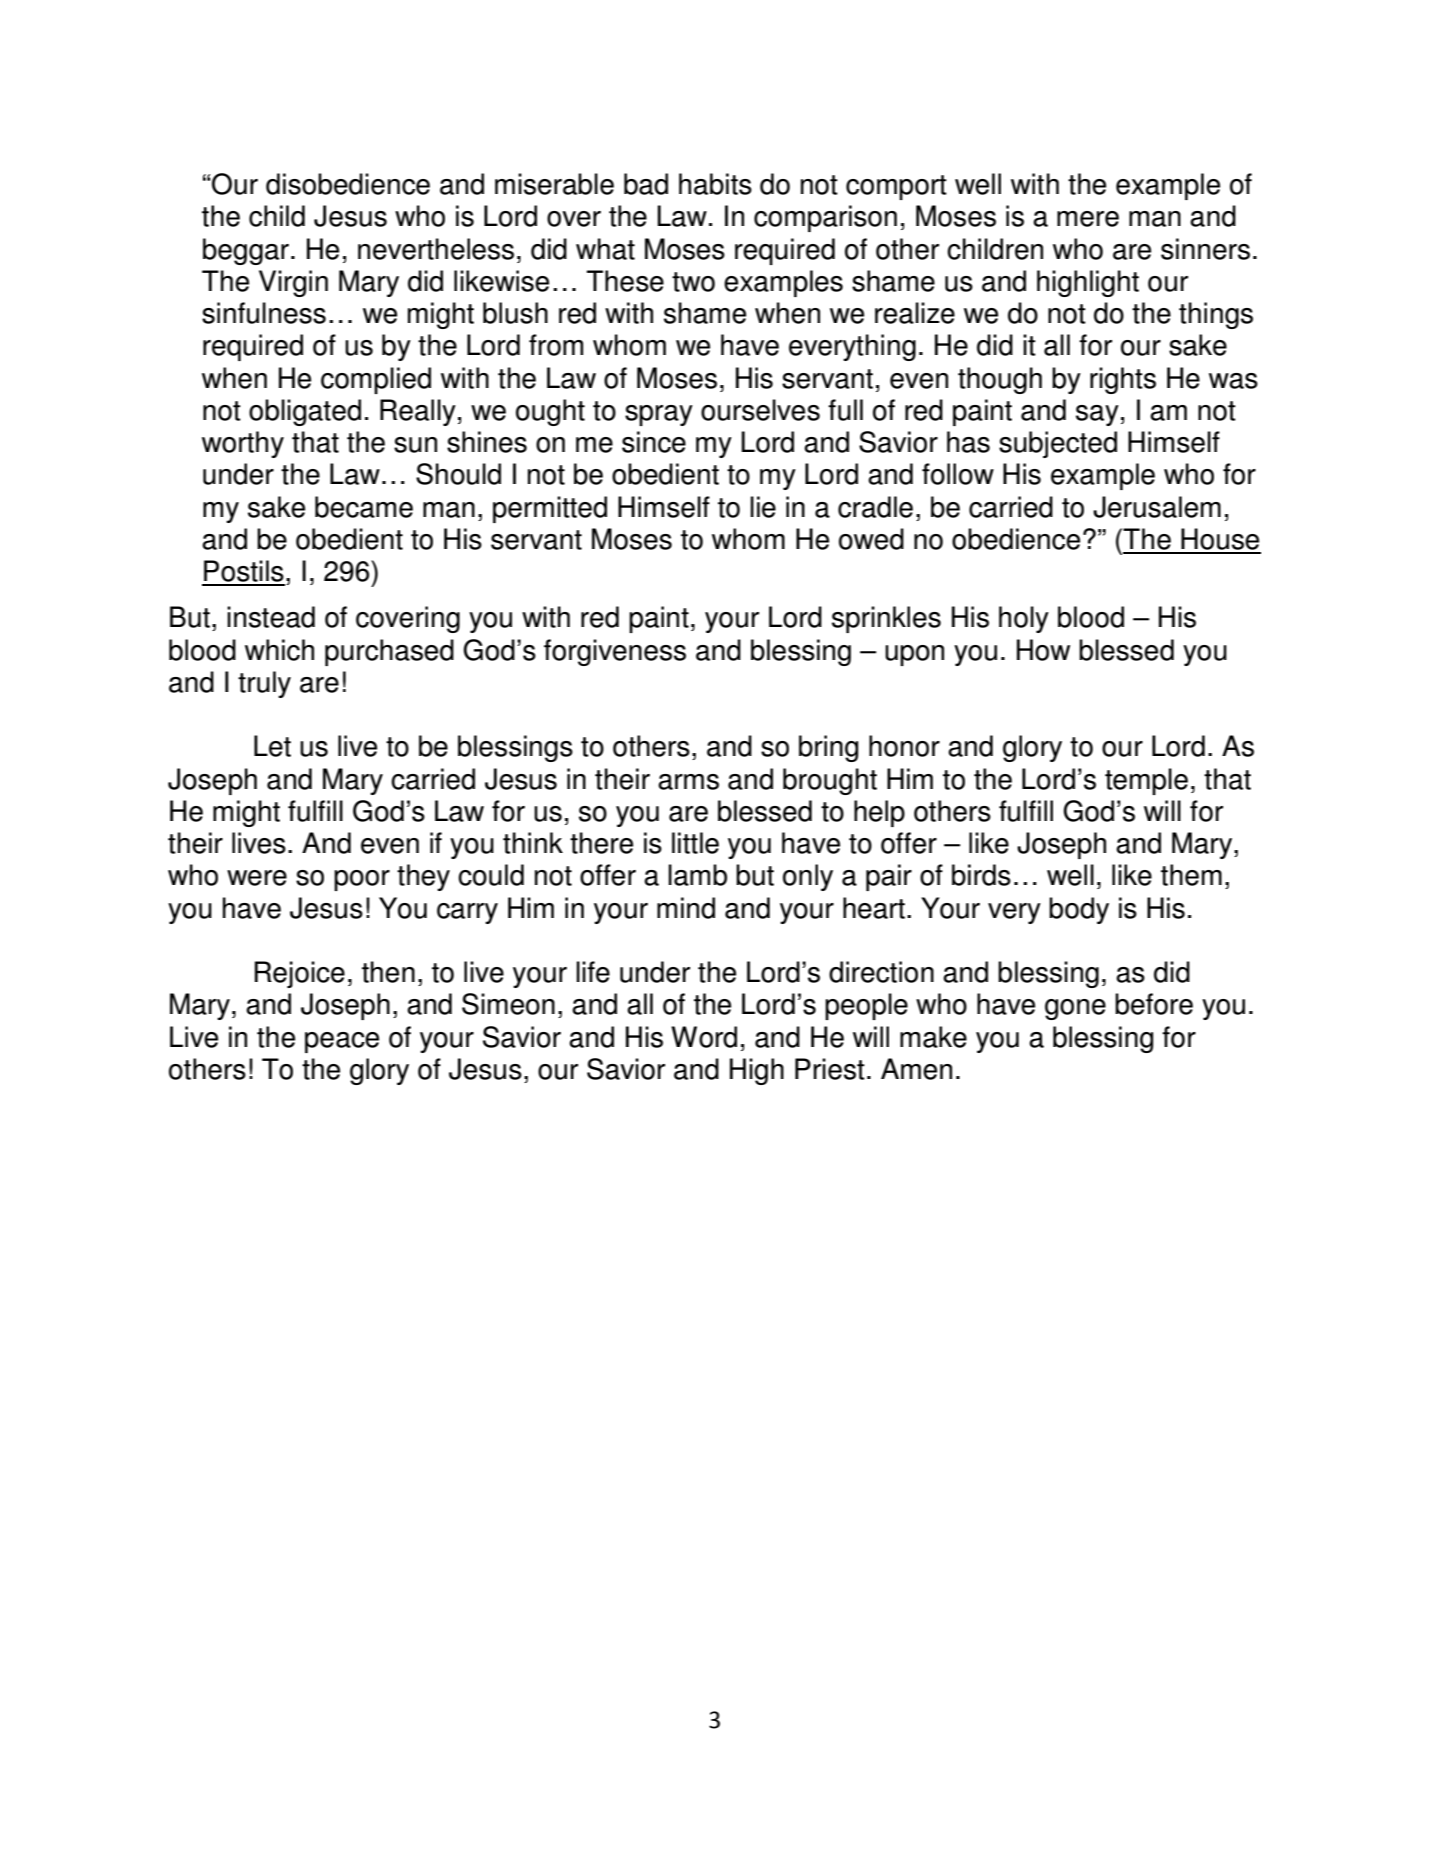  I want to click on mere, so click(1088, 219).
